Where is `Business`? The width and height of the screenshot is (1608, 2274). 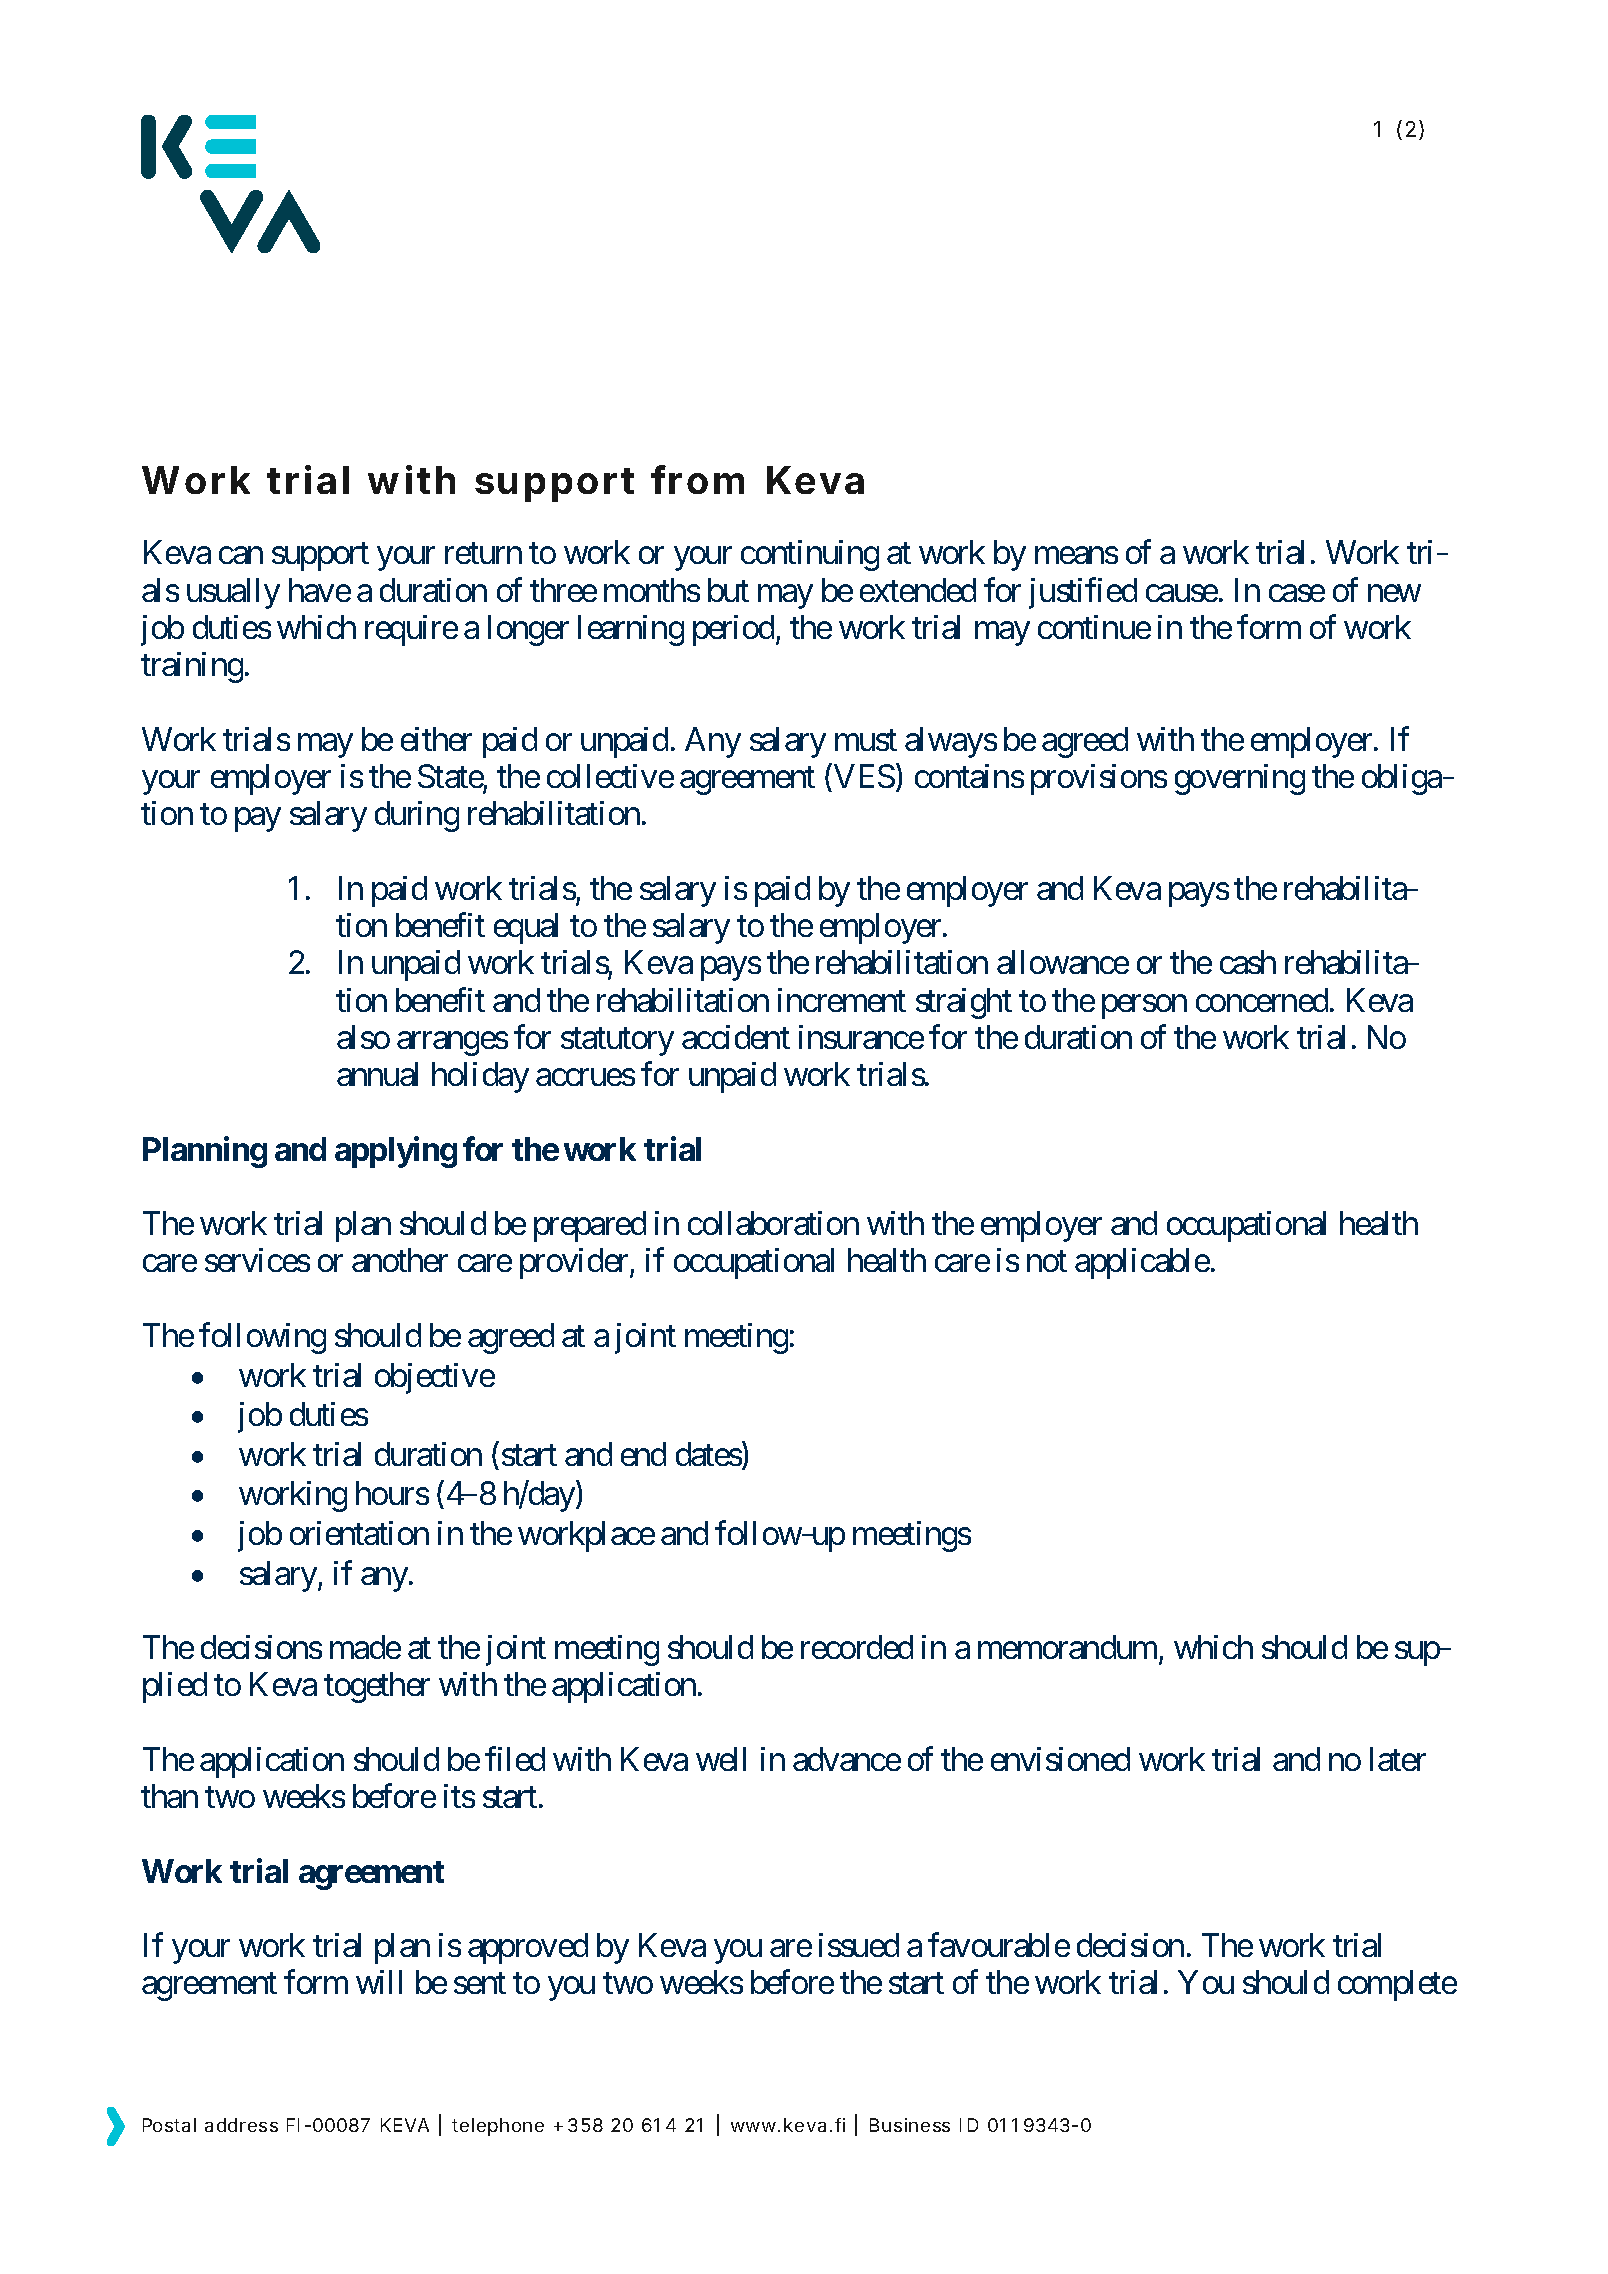
Business is located at coordinates (910, 2125).
